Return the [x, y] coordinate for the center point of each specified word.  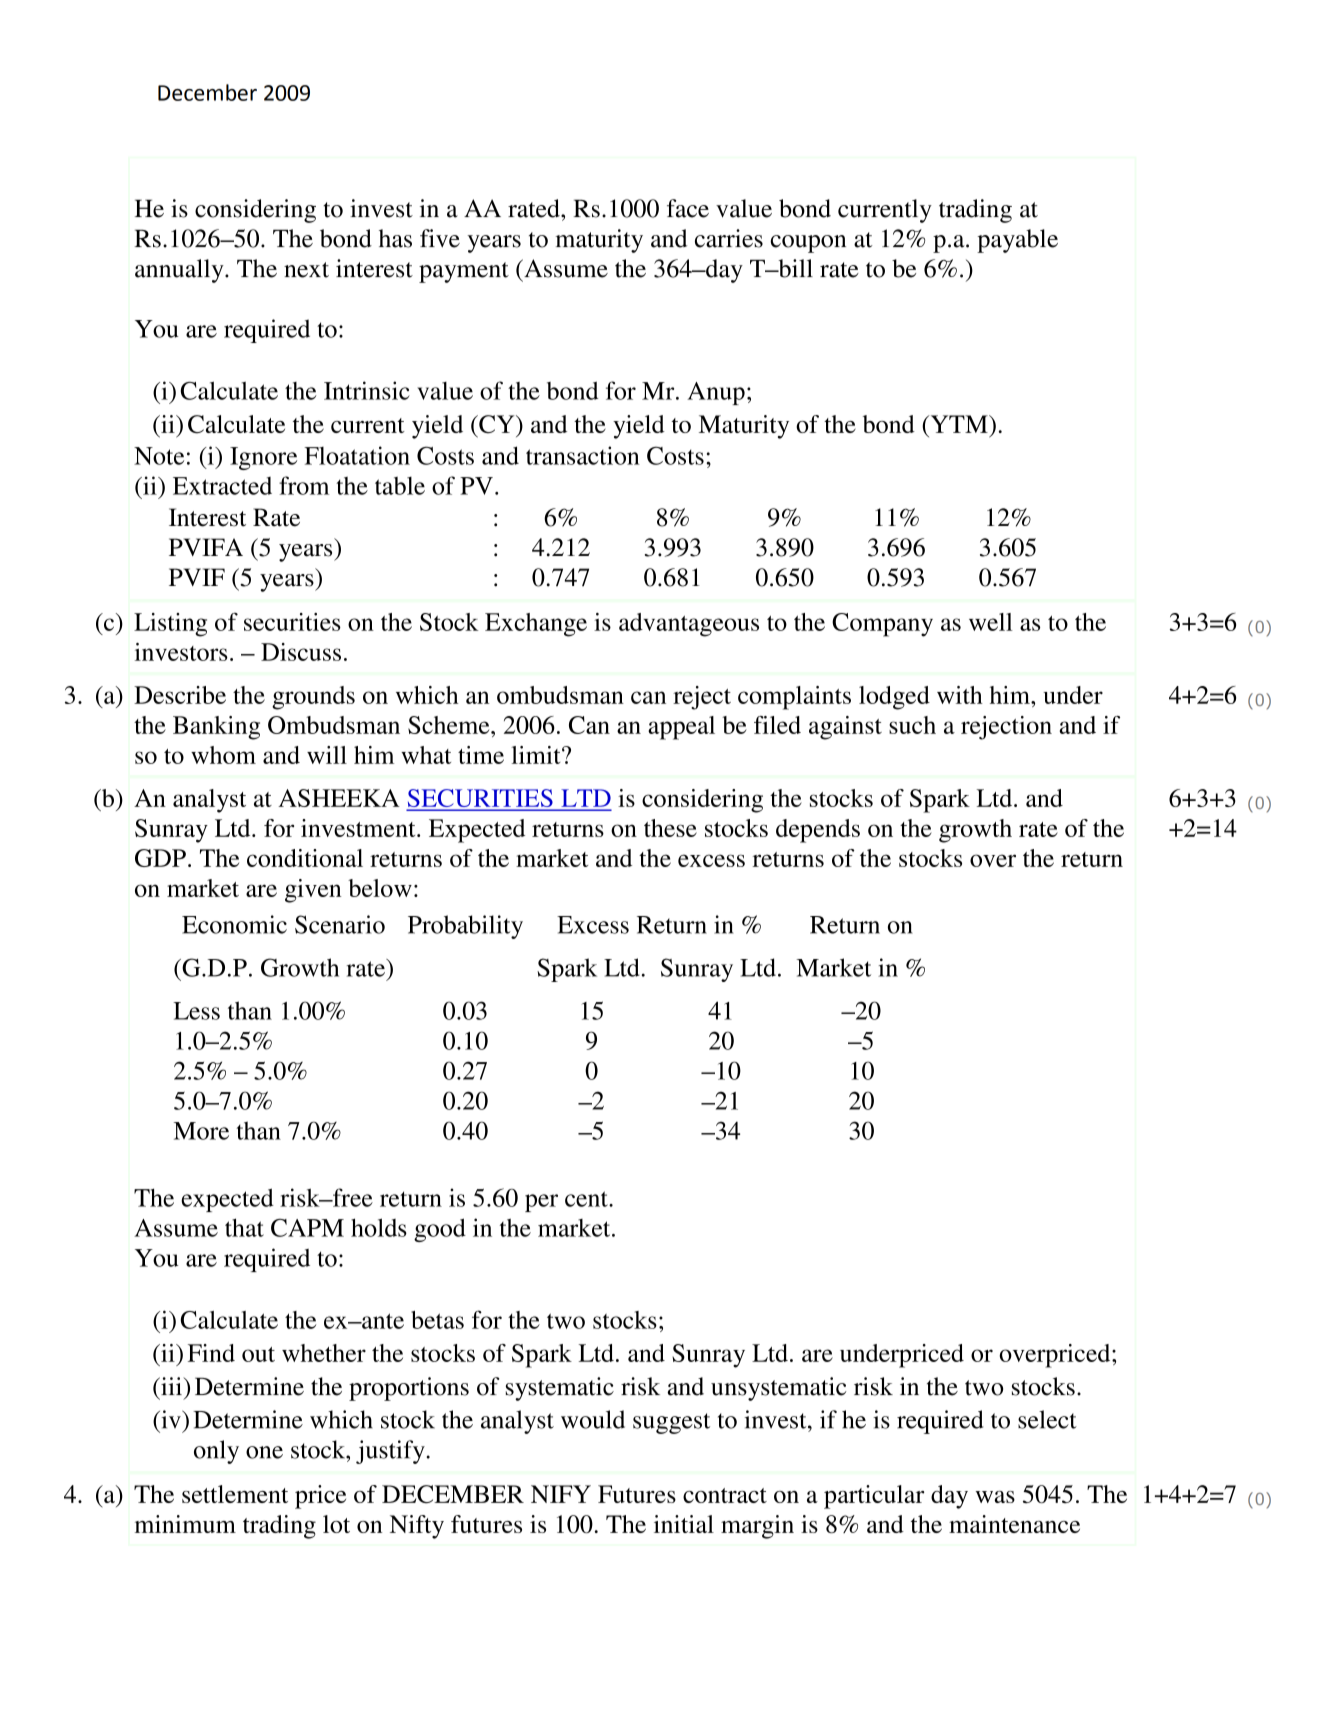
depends [818, 831]
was [995, 1497]
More [201, 1131]
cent [587, 1199]
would [593, 1419]
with [960, 695]
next [306, 270]
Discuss [301, 652]
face [688, 208]
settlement [235, 1494]
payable [1017, 241]
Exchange [536, 625]
